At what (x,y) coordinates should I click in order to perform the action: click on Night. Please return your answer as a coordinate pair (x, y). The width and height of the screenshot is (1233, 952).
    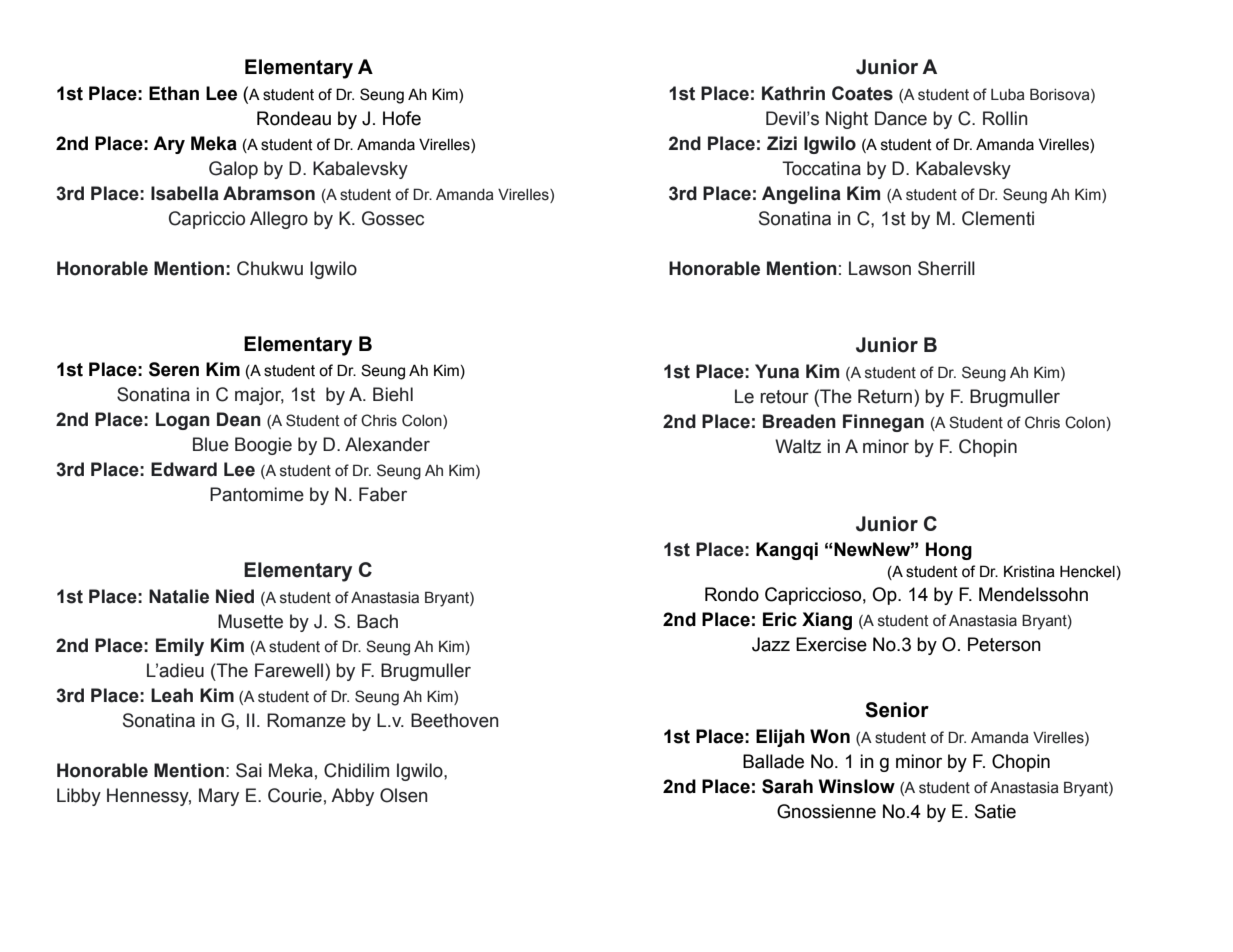
    Looking at the image, I should click on (847, 120).
